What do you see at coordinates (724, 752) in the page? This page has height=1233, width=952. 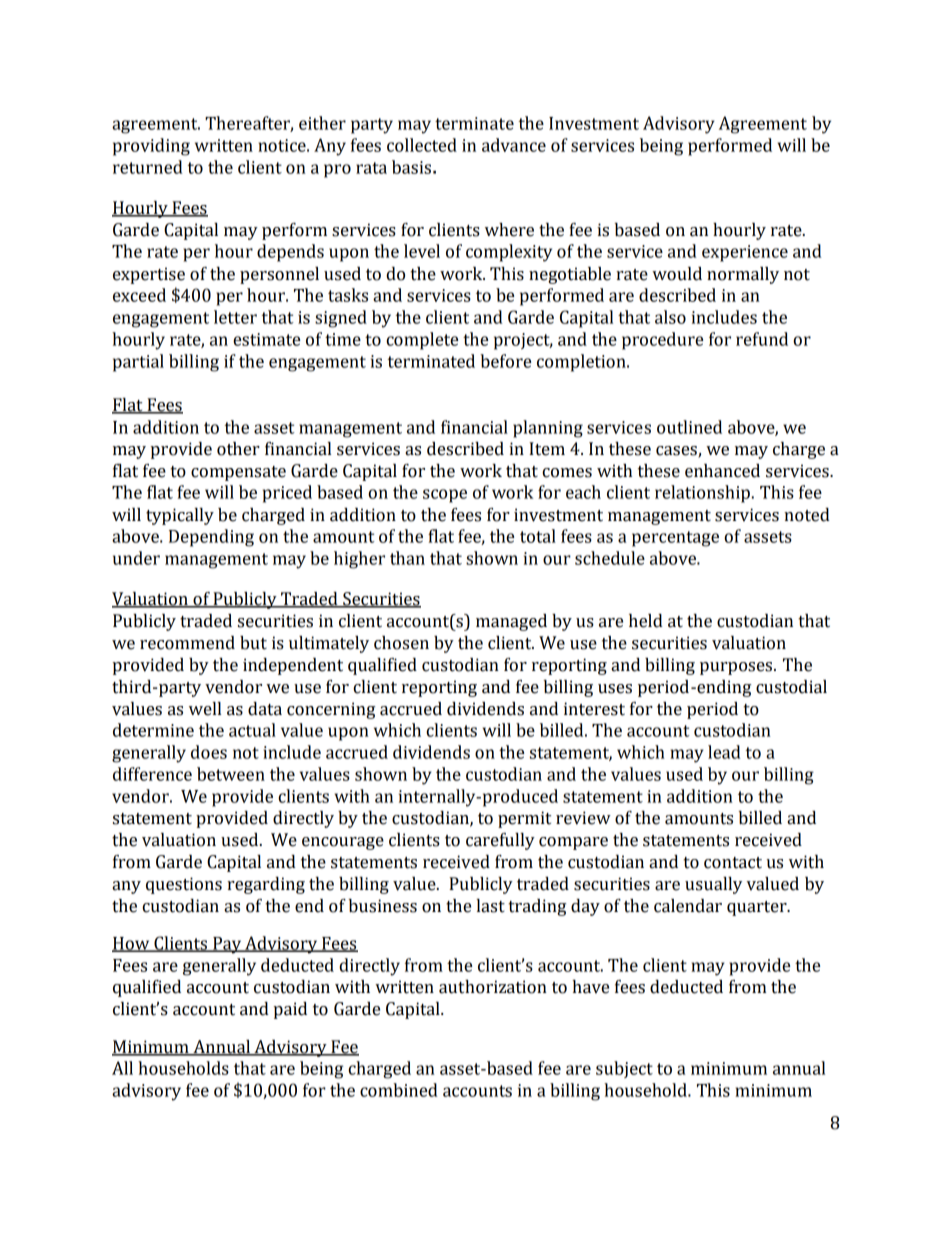 I see `lead` at bounding box center [724, 752].
